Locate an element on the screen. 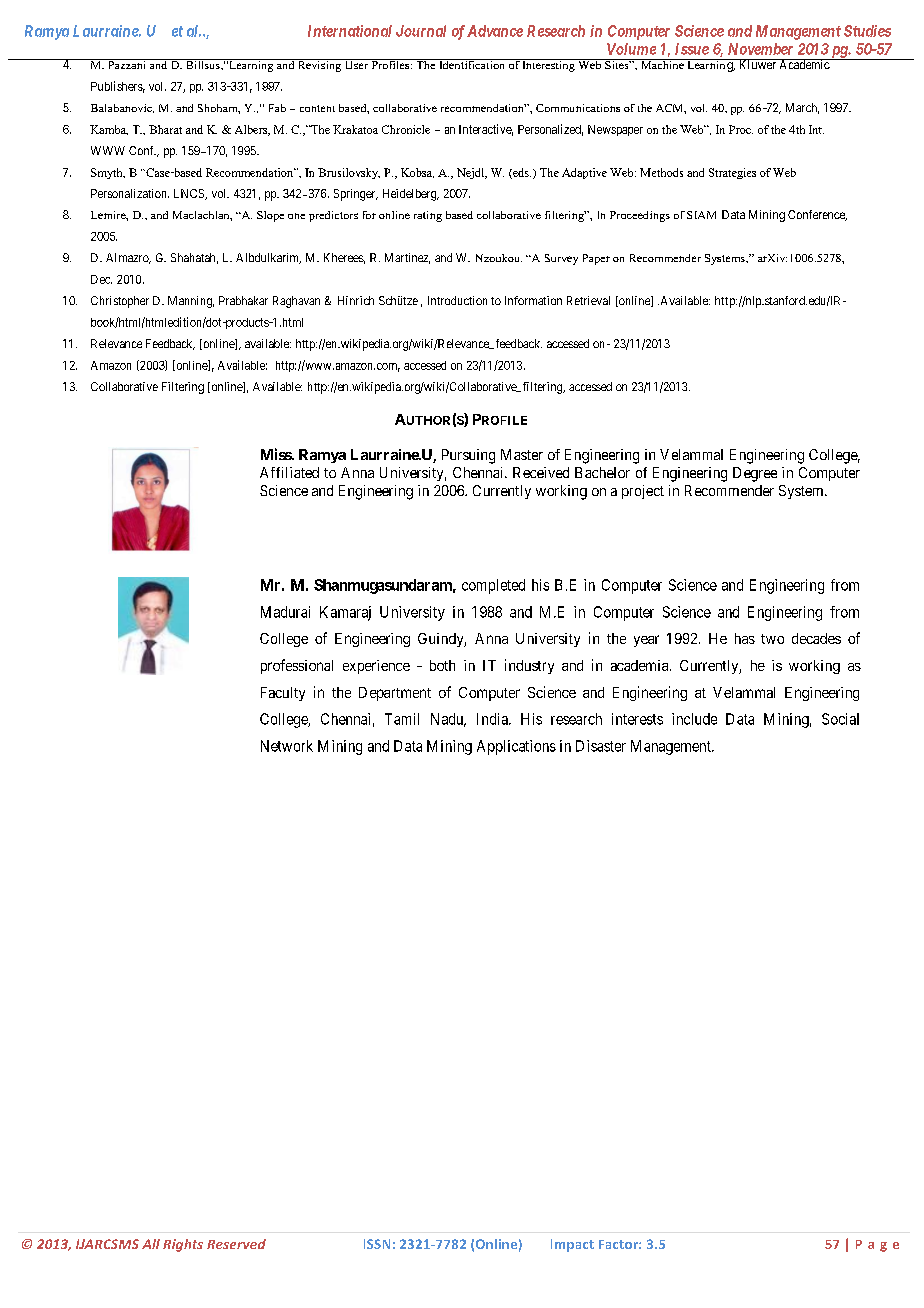 This screenshot has height=1308, width=924. Rights is located at coordinates (183, 1245).
